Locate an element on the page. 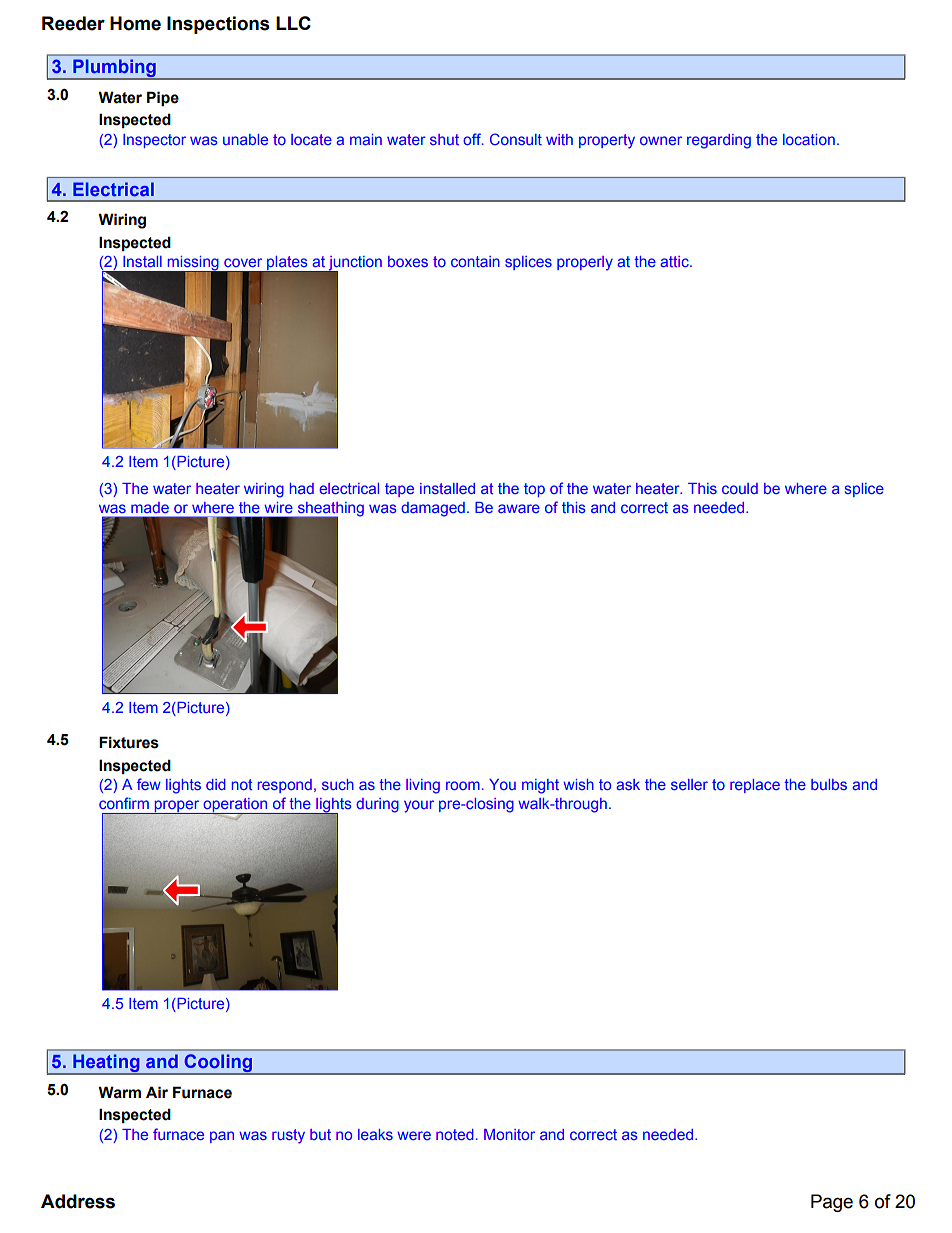 The image size is (952, 1233). shut is located at coordinates (444, 139).
